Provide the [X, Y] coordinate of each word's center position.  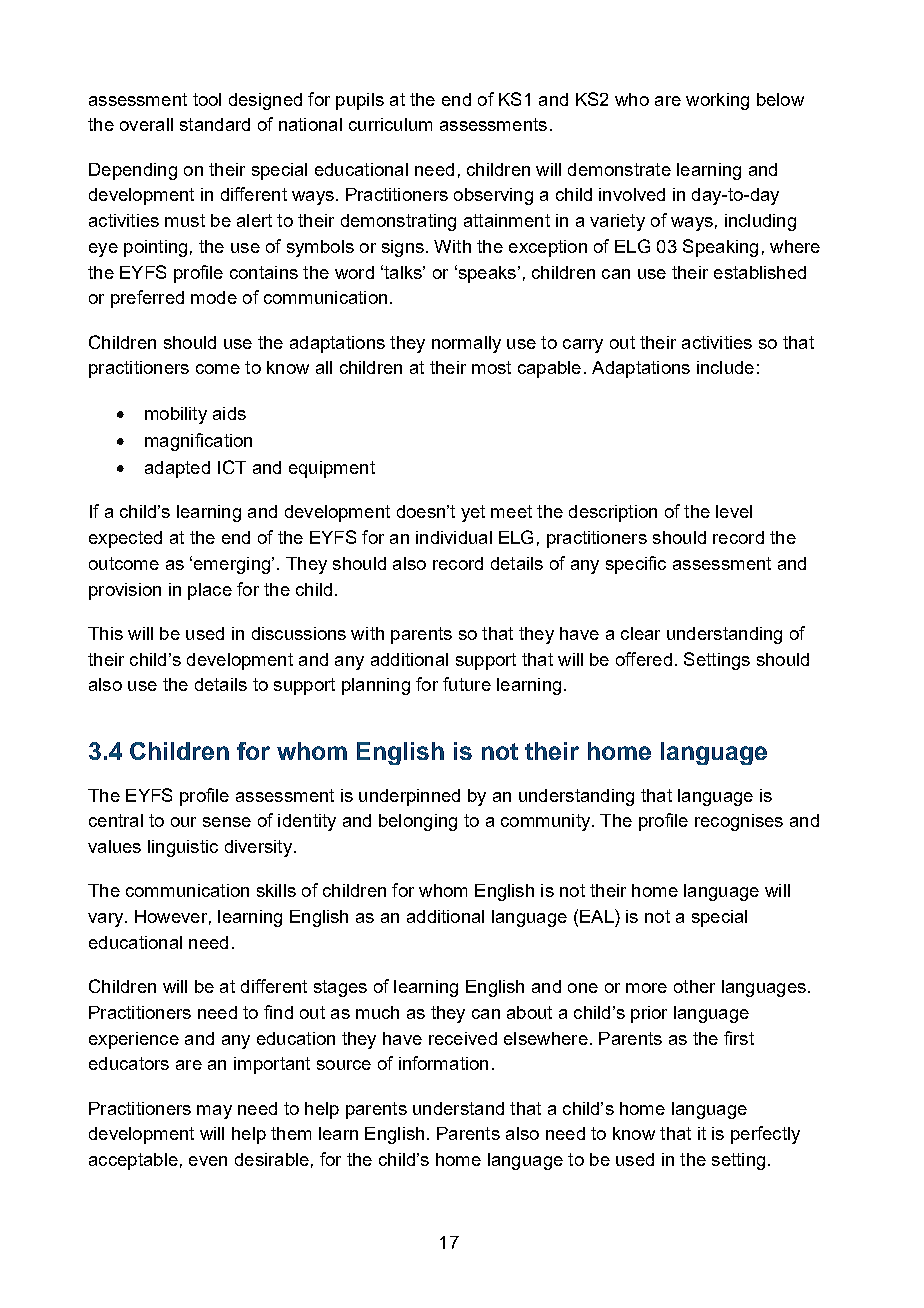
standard [215, 124]
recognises [739, 822]
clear [640, 633]
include [725, 367]
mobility [176, 415]
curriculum [390, 124]
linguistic [183, 848]
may [214, 1112]
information [443, 1063]
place [210, 591]
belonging [418, 822]
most [491, 367]
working [717, 101]
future [467, 684]
